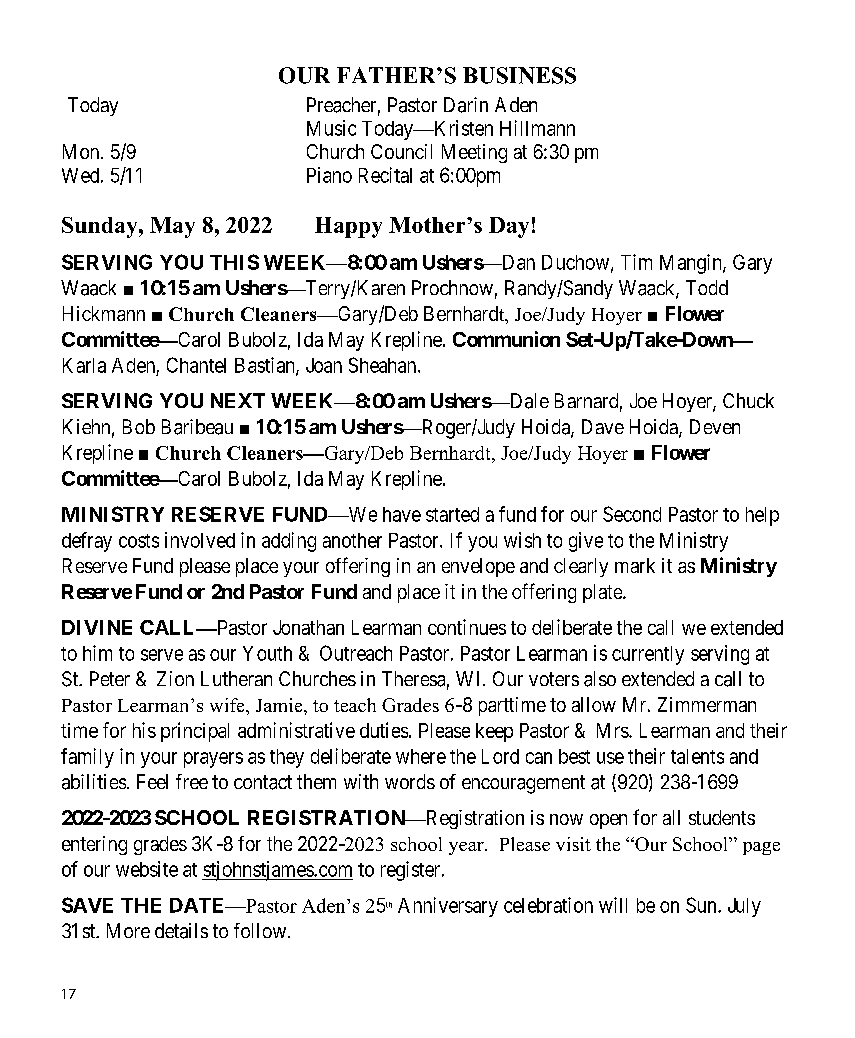  What do you see at coordinates (466, 105) in the screenshot?
I see `Darin` at bounding box center [466, 105].
